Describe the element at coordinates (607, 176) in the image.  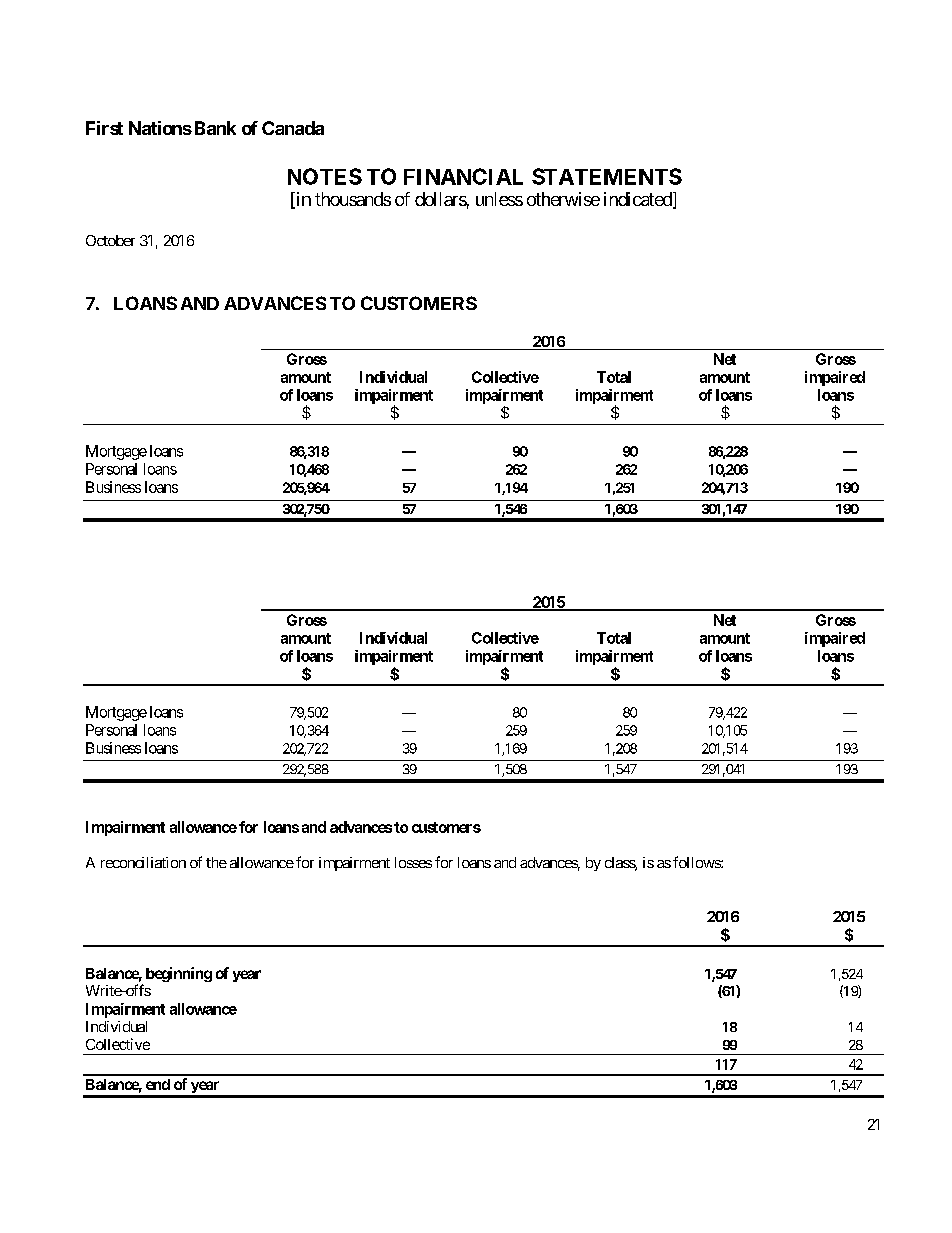
I see `STATEMENTS` at that location.
